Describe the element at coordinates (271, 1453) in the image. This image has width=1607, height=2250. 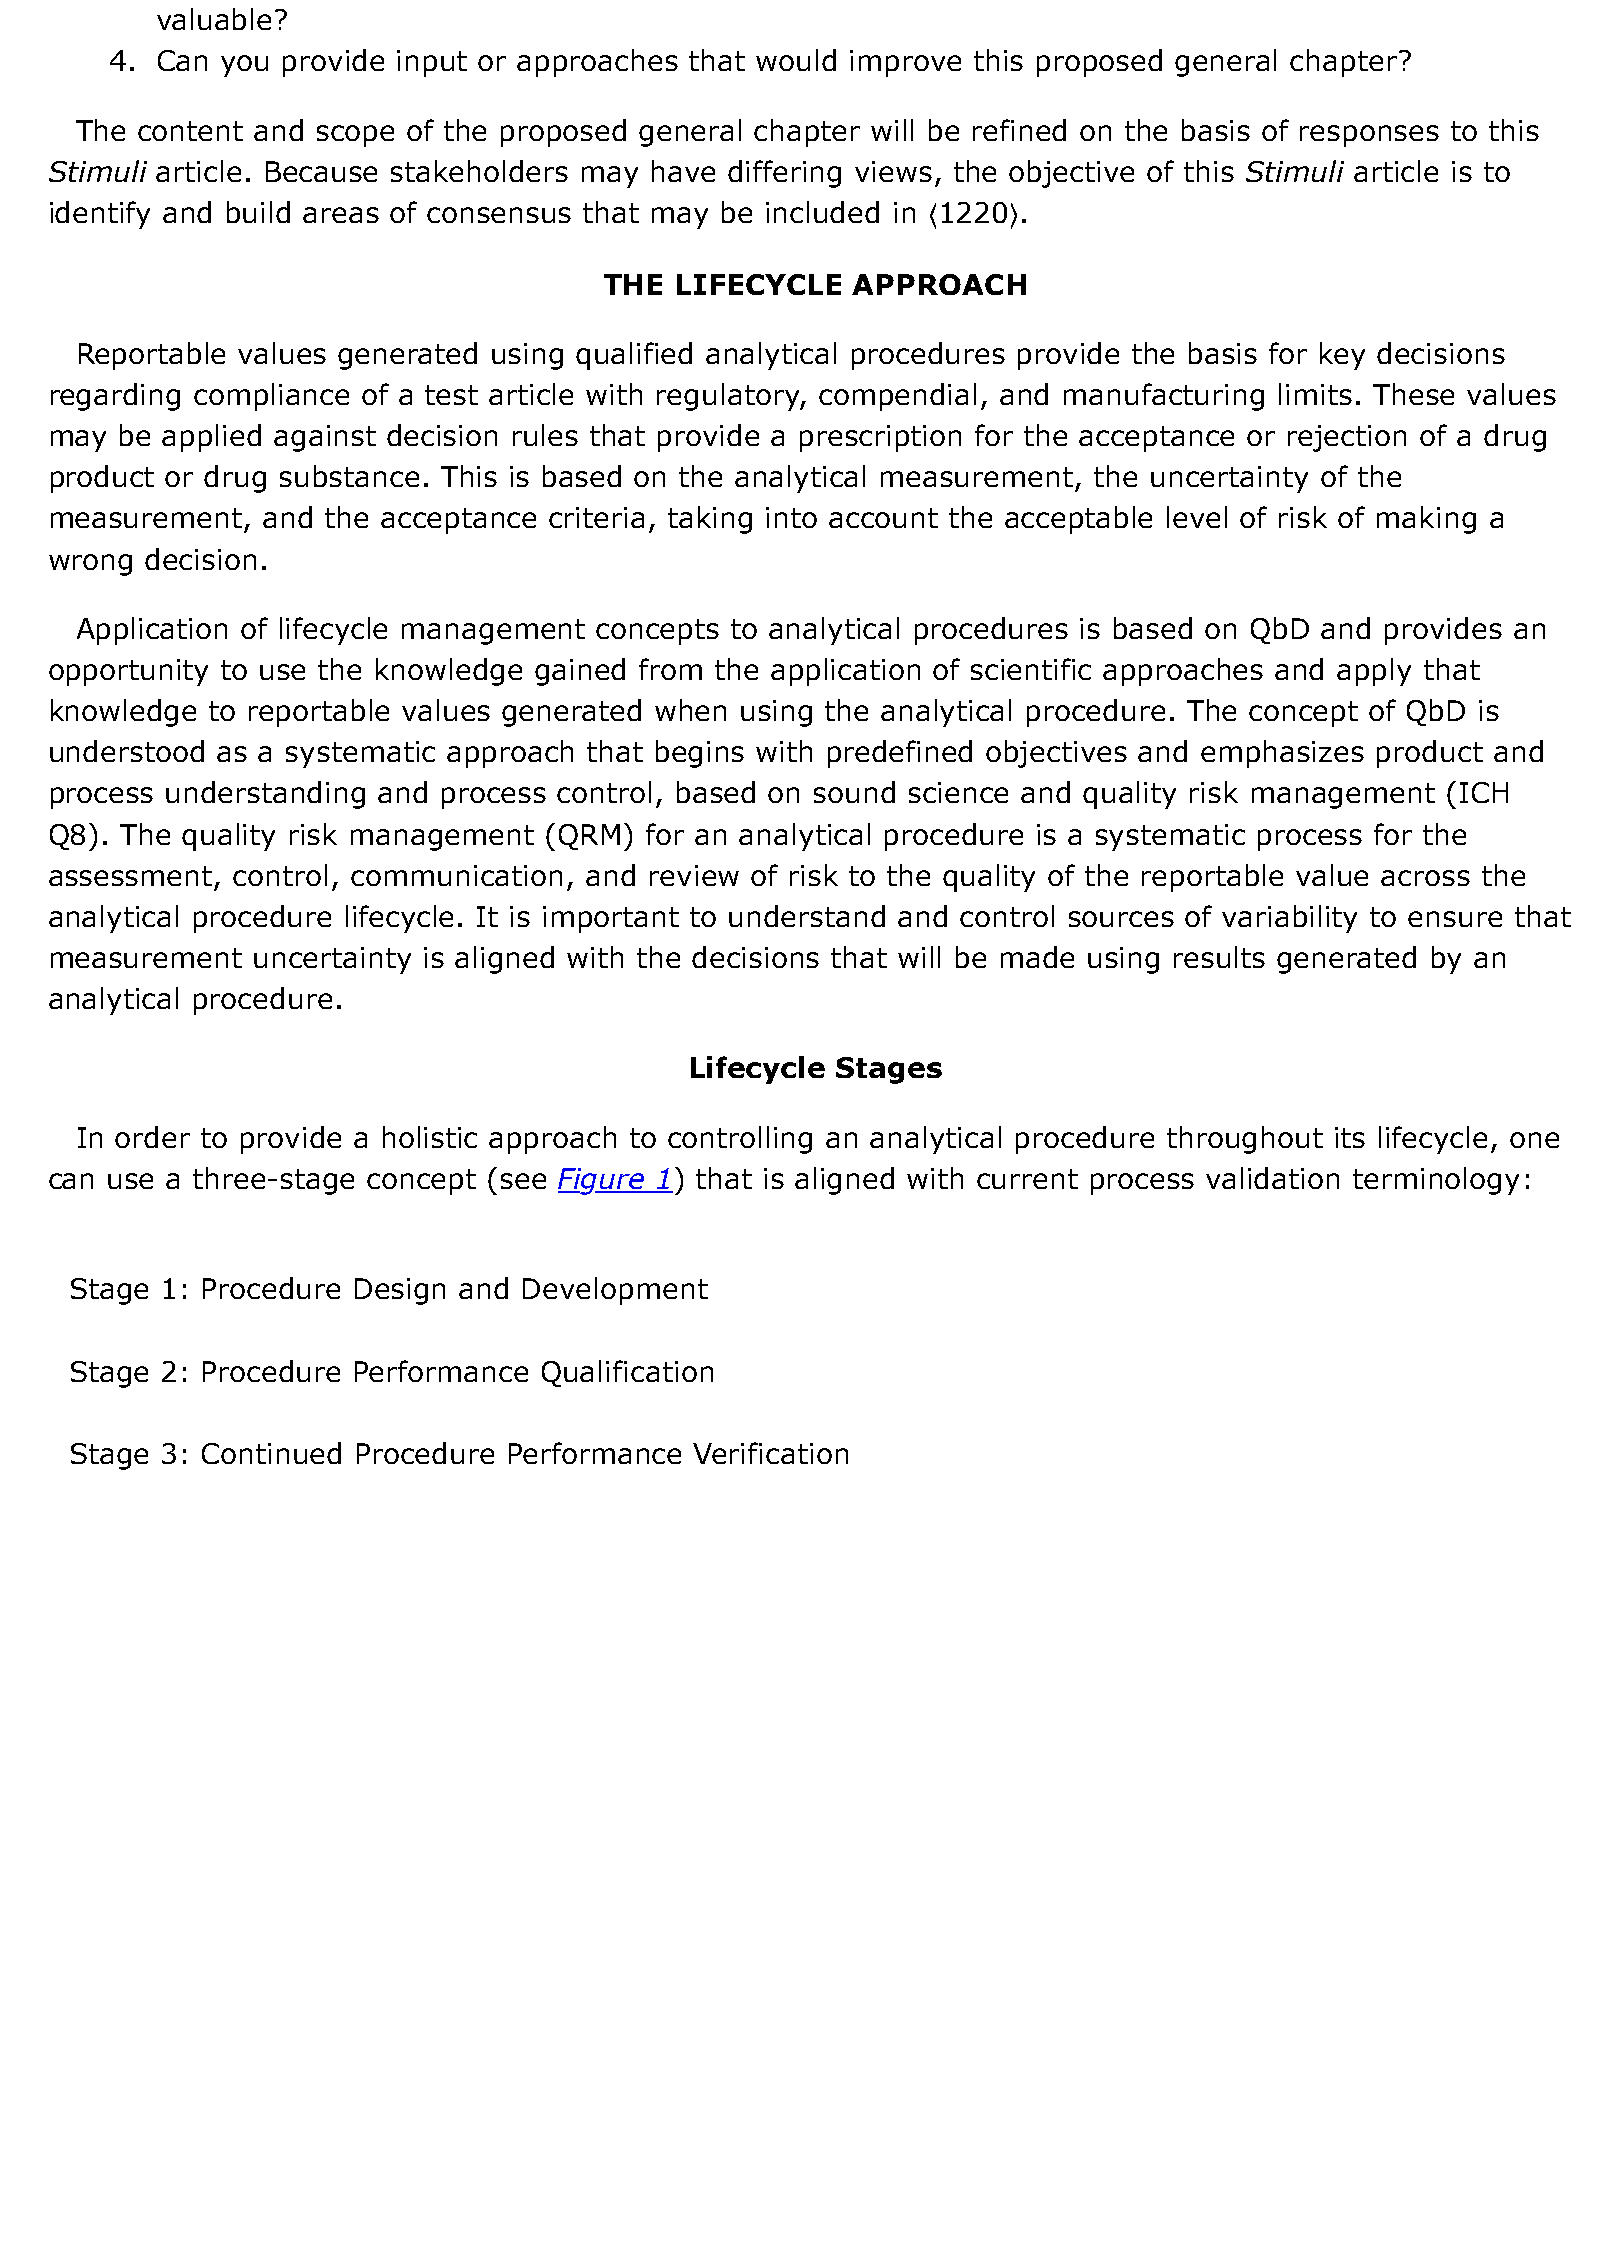
I see `Continued` at that location.
